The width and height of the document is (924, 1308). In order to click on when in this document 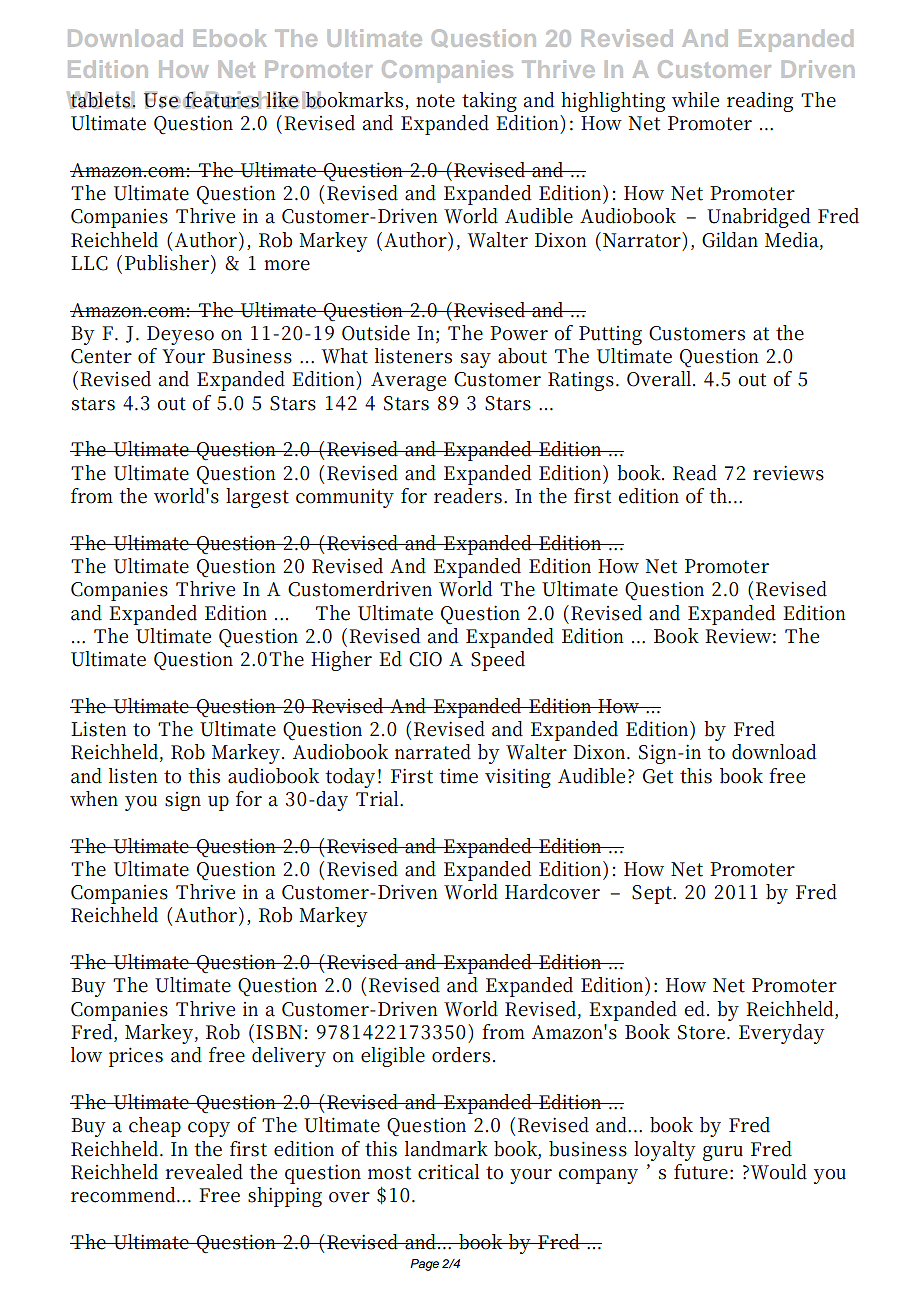, I will do `click(94, 799)`.
